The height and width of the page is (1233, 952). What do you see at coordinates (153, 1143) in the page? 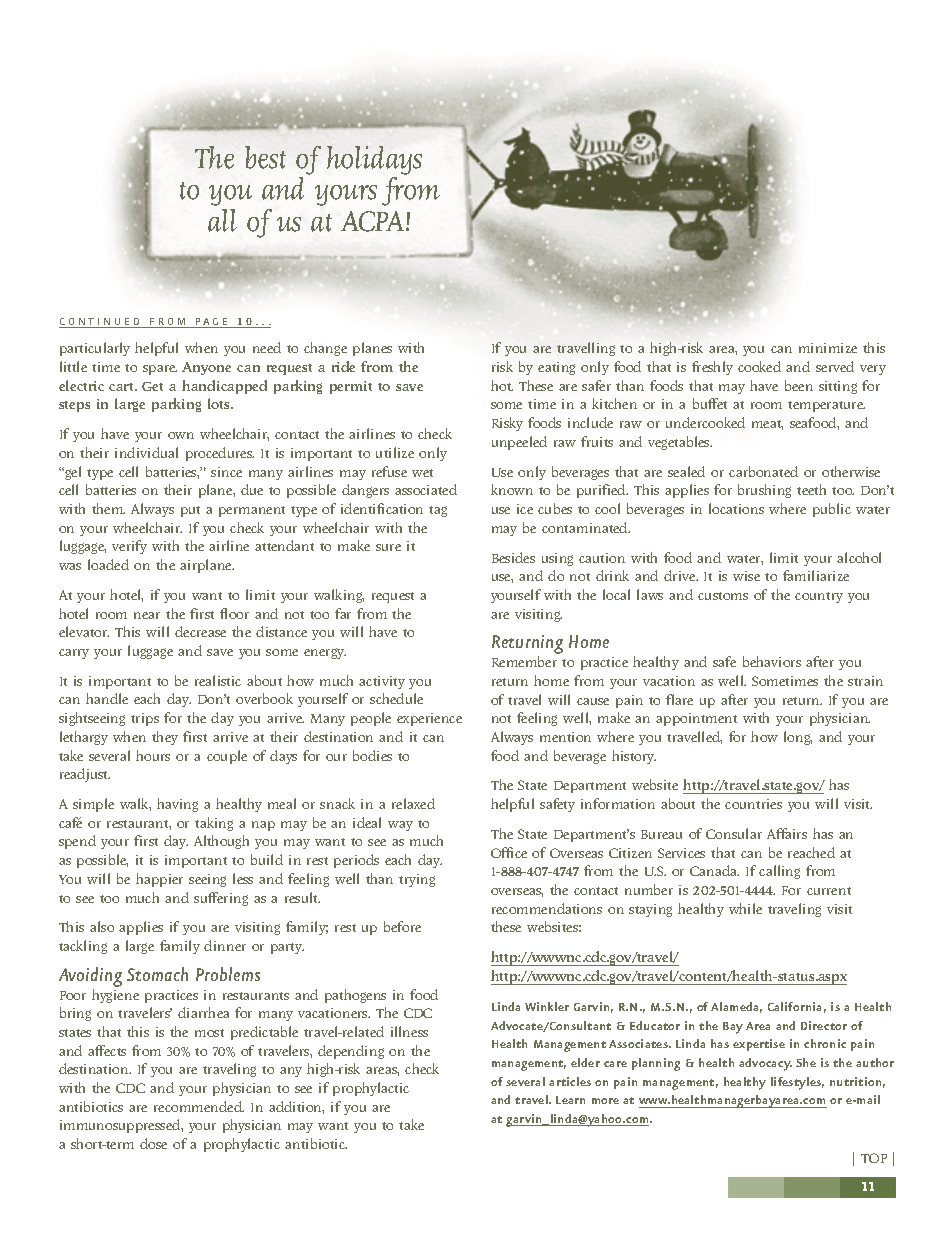
I see `dose` at bounding box center [153, 1143].
